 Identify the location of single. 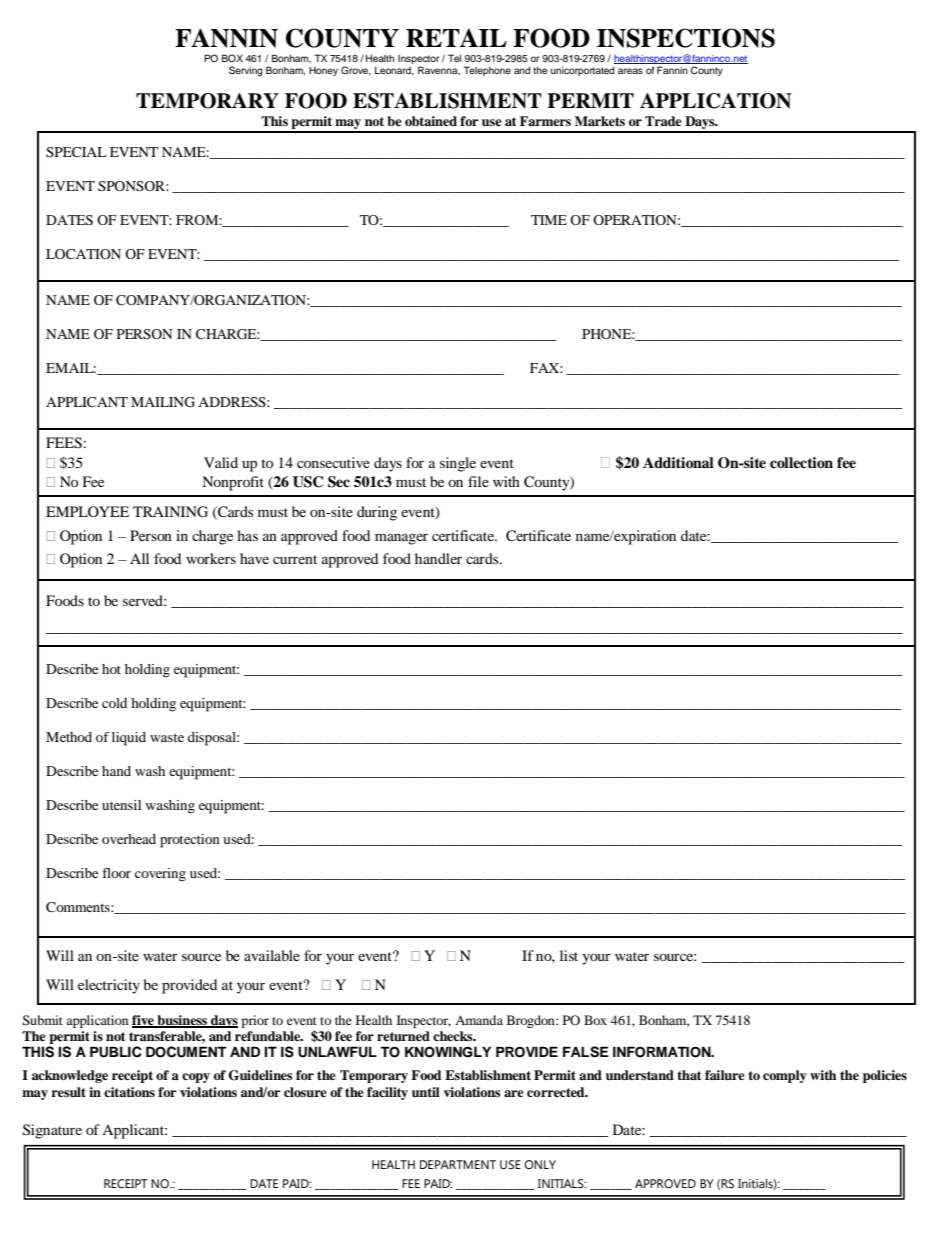
(458, 464).
